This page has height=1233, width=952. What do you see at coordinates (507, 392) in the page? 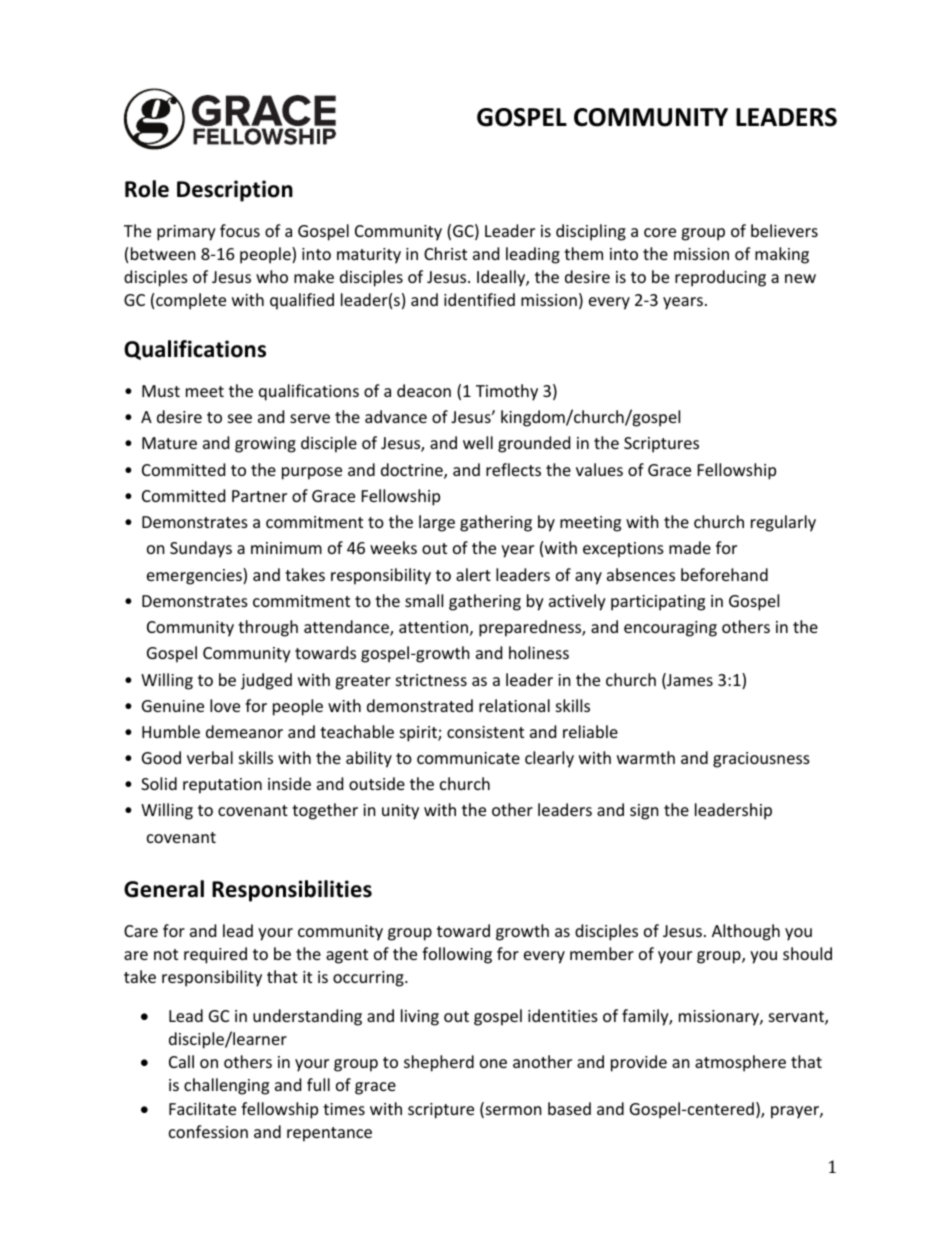
I see `Timothy` at bounding box center [507, 392].
